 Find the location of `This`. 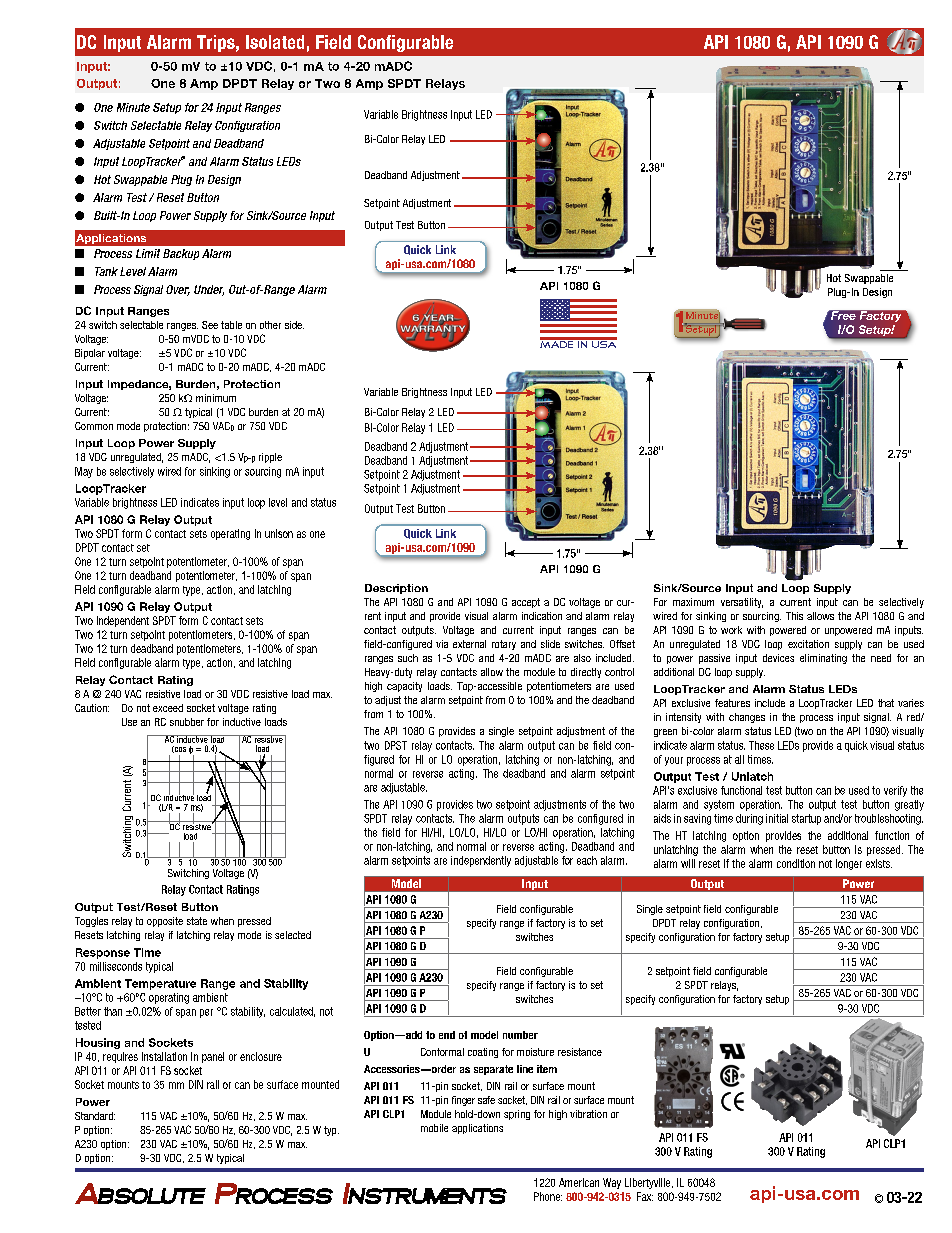

This is located at coordinates (794, 616).
